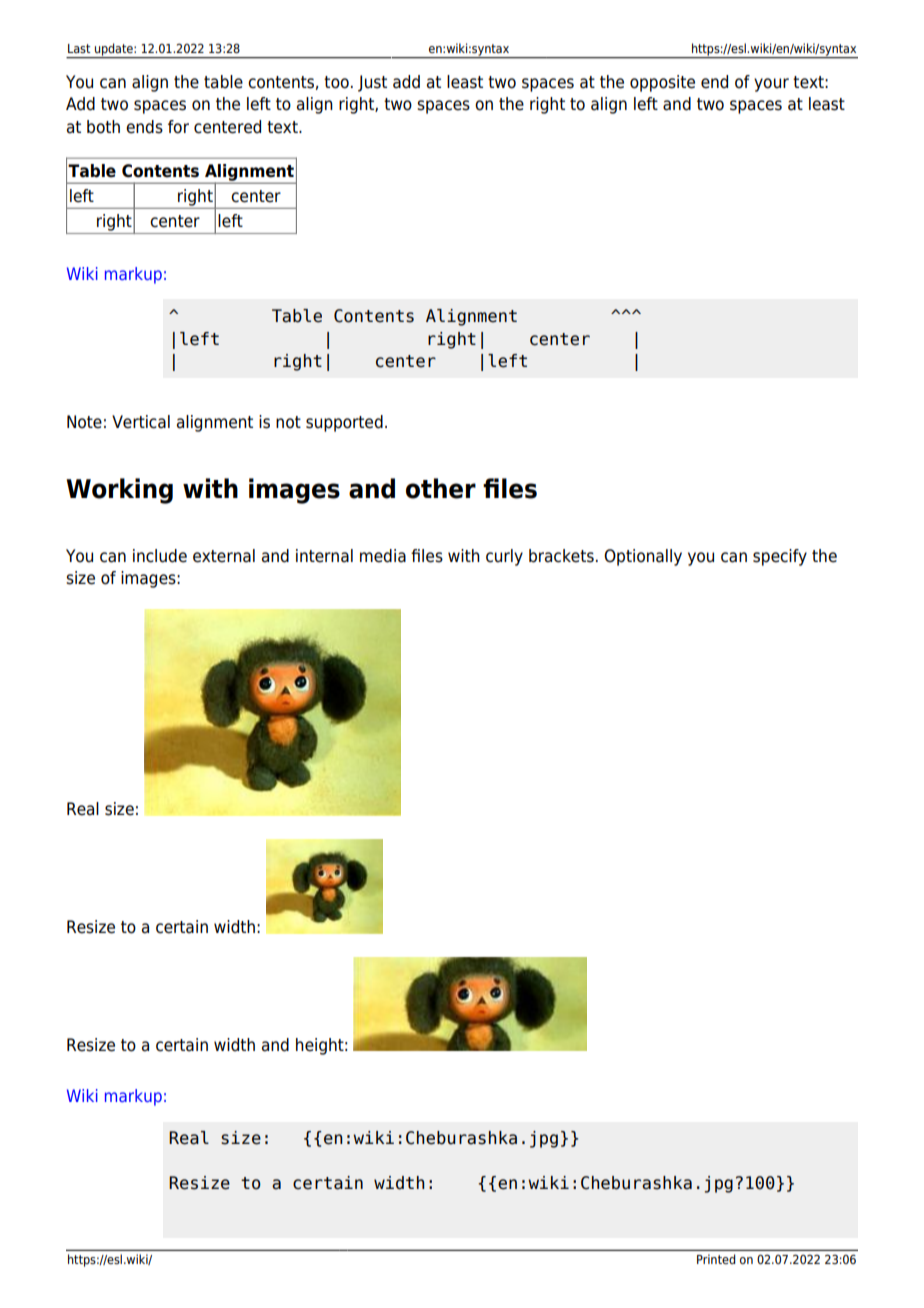 The height and width of the screenshot is (1308, 924). What do you see at coordinates (780, 557) in the screenshot?
I see `specify` at bounding box center [780, 557].
